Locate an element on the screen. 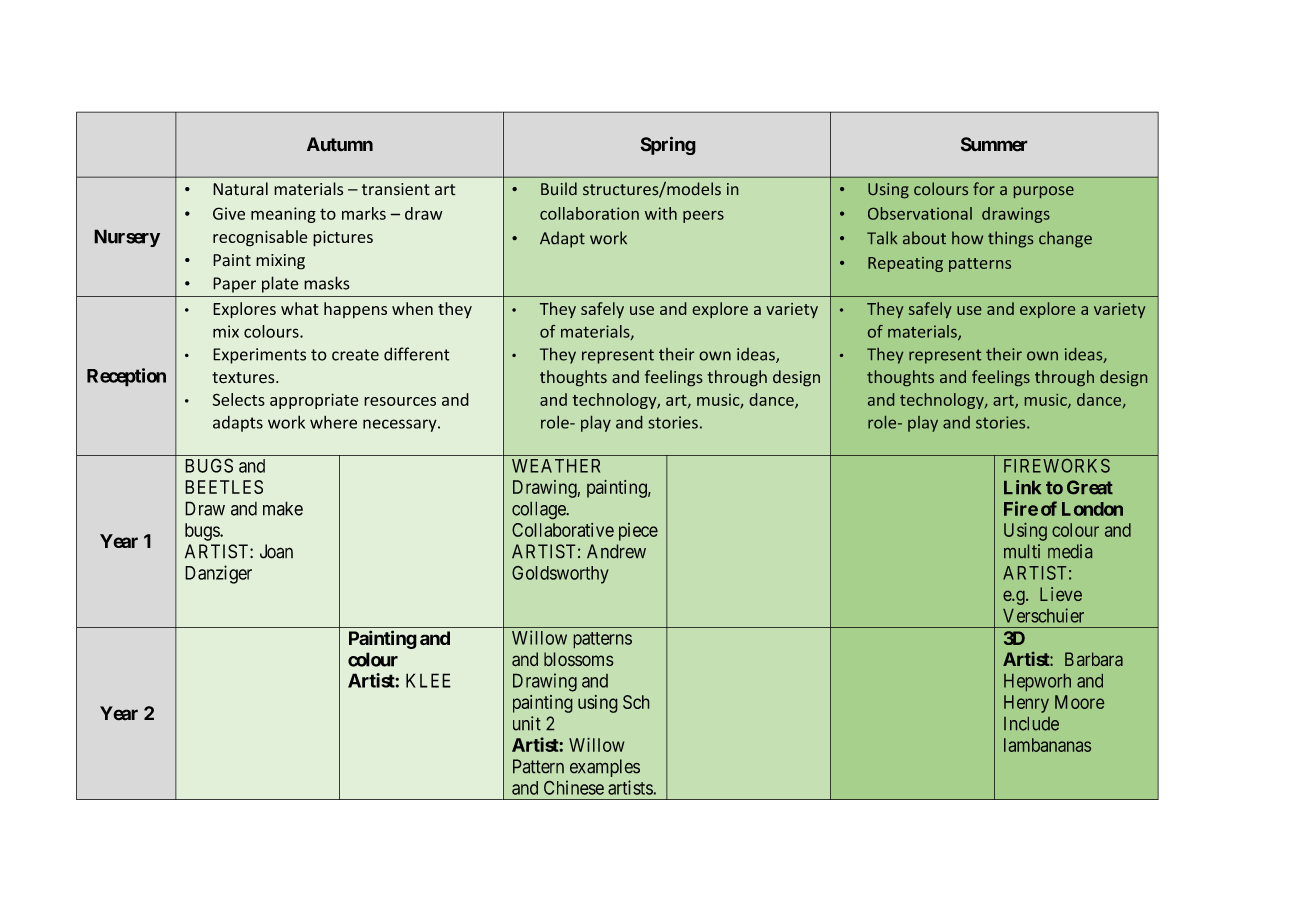 The image size is (1308, 924). examples is located at coordinates (605, 768).
